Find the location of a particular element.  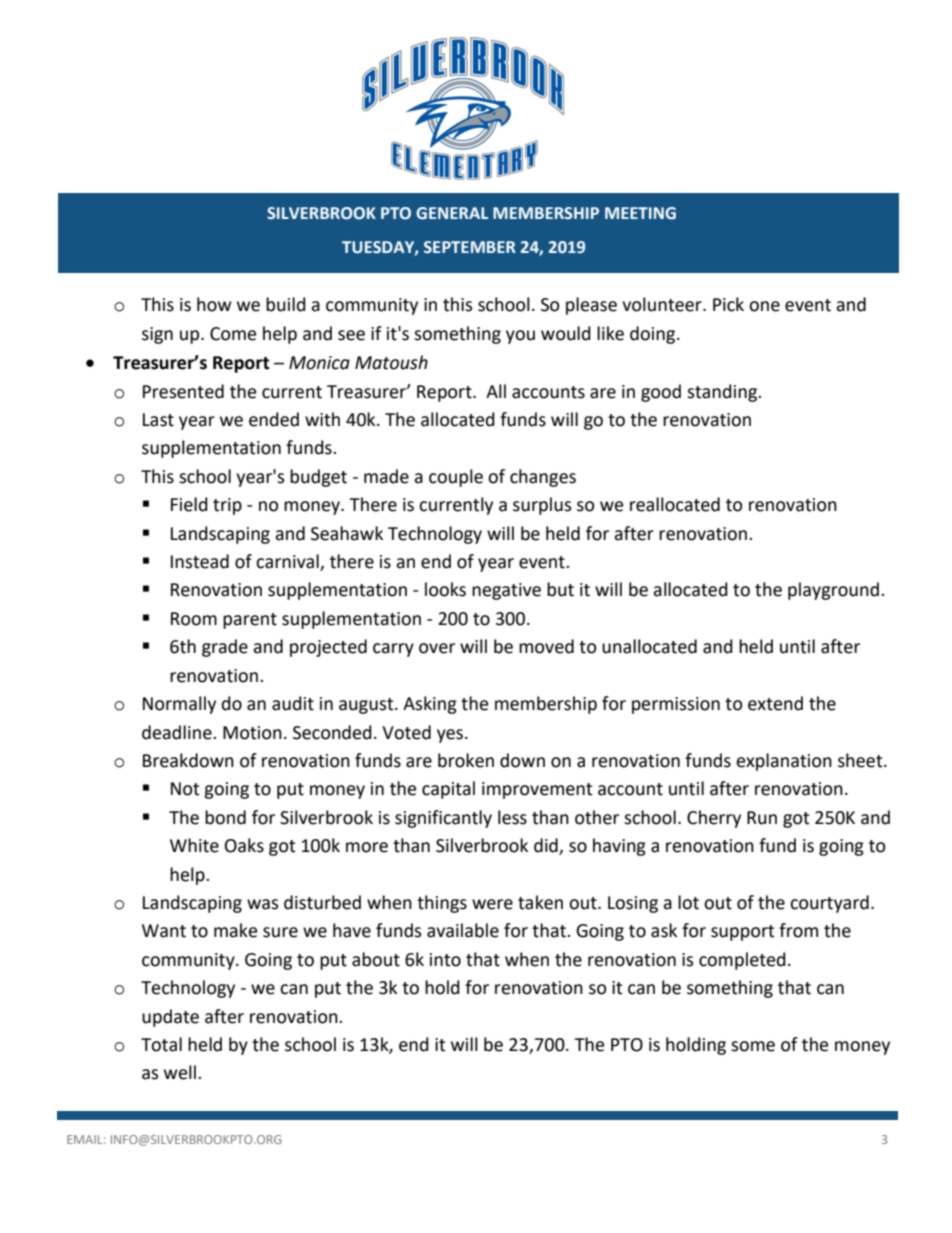

ended is located at coordinates (274, 419).
